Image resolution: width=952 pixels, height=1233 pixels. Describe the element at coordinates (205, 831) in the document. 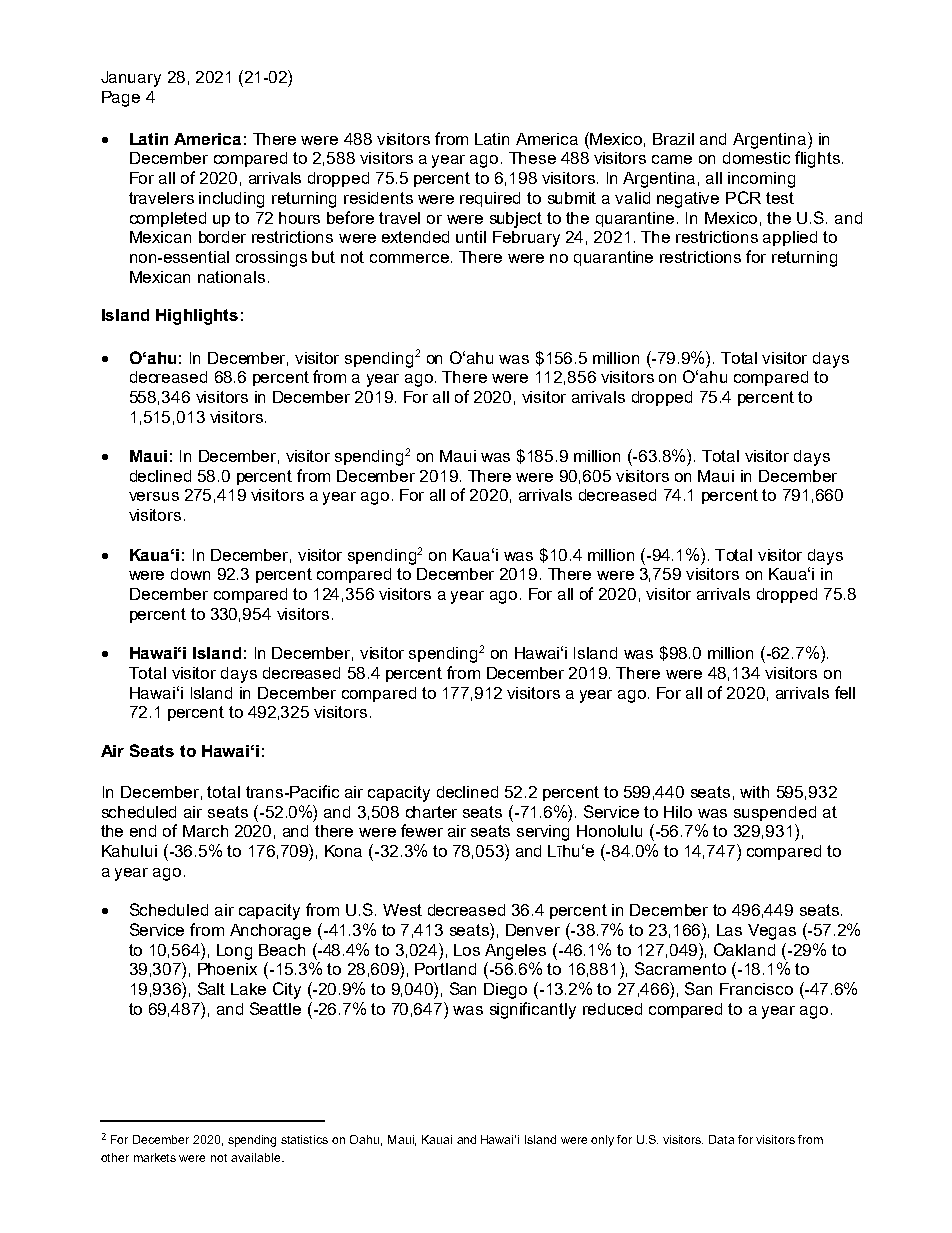

I see `March` at that location.
